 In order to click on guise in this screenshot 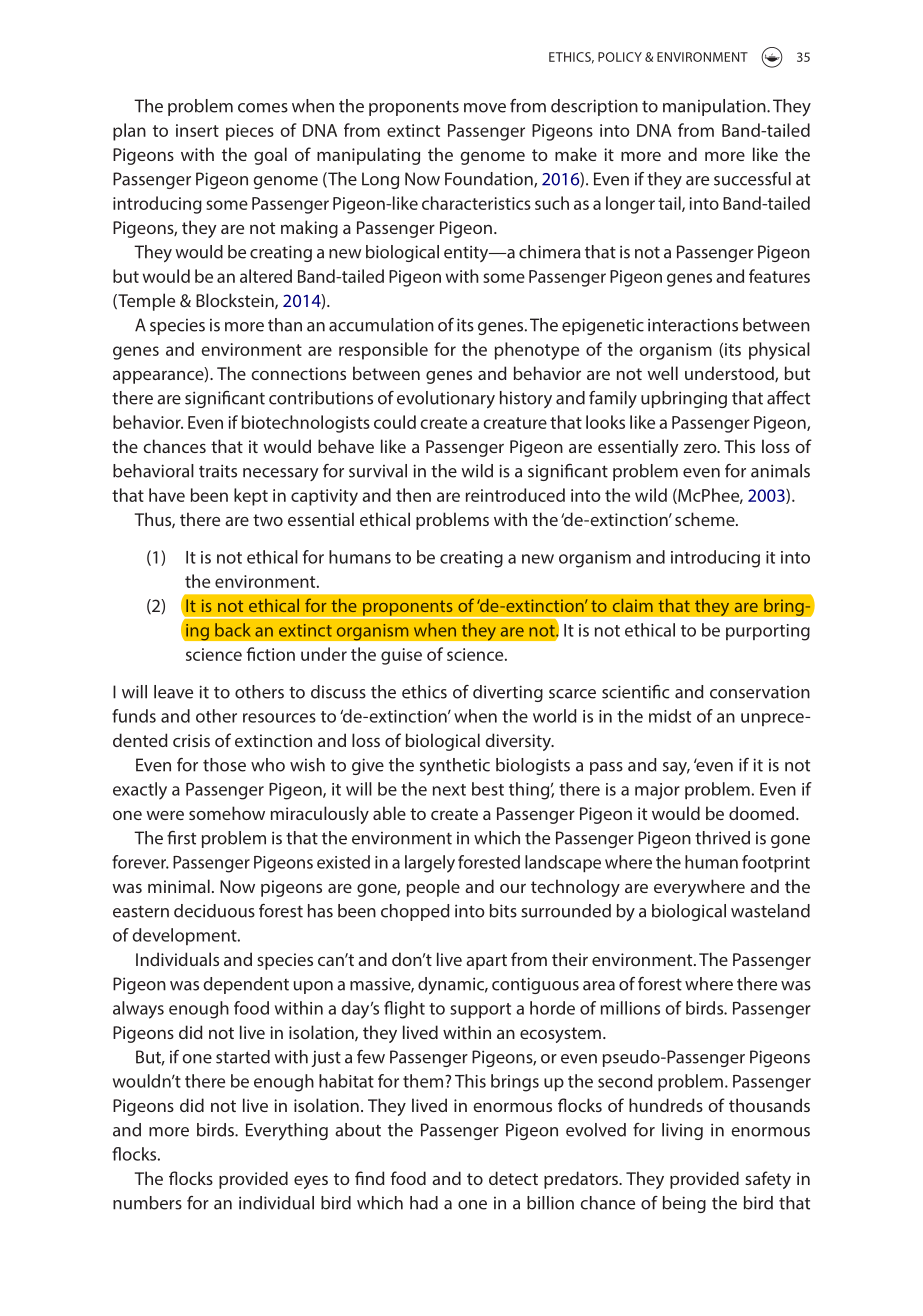, I will do `click(401, 656)`.
